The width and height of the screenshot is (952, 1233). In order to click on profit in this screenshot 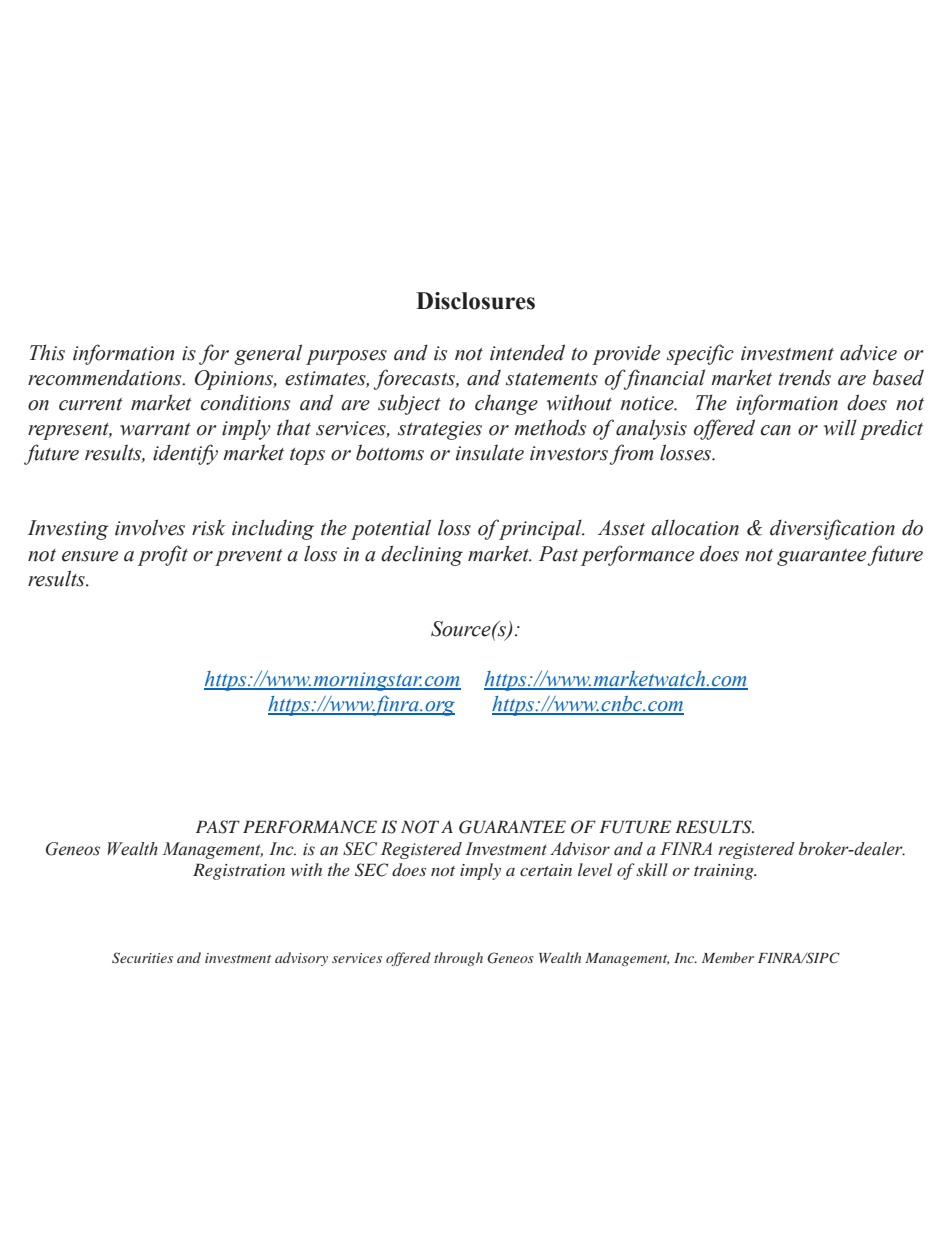, I will do `click(163, 555)`.
